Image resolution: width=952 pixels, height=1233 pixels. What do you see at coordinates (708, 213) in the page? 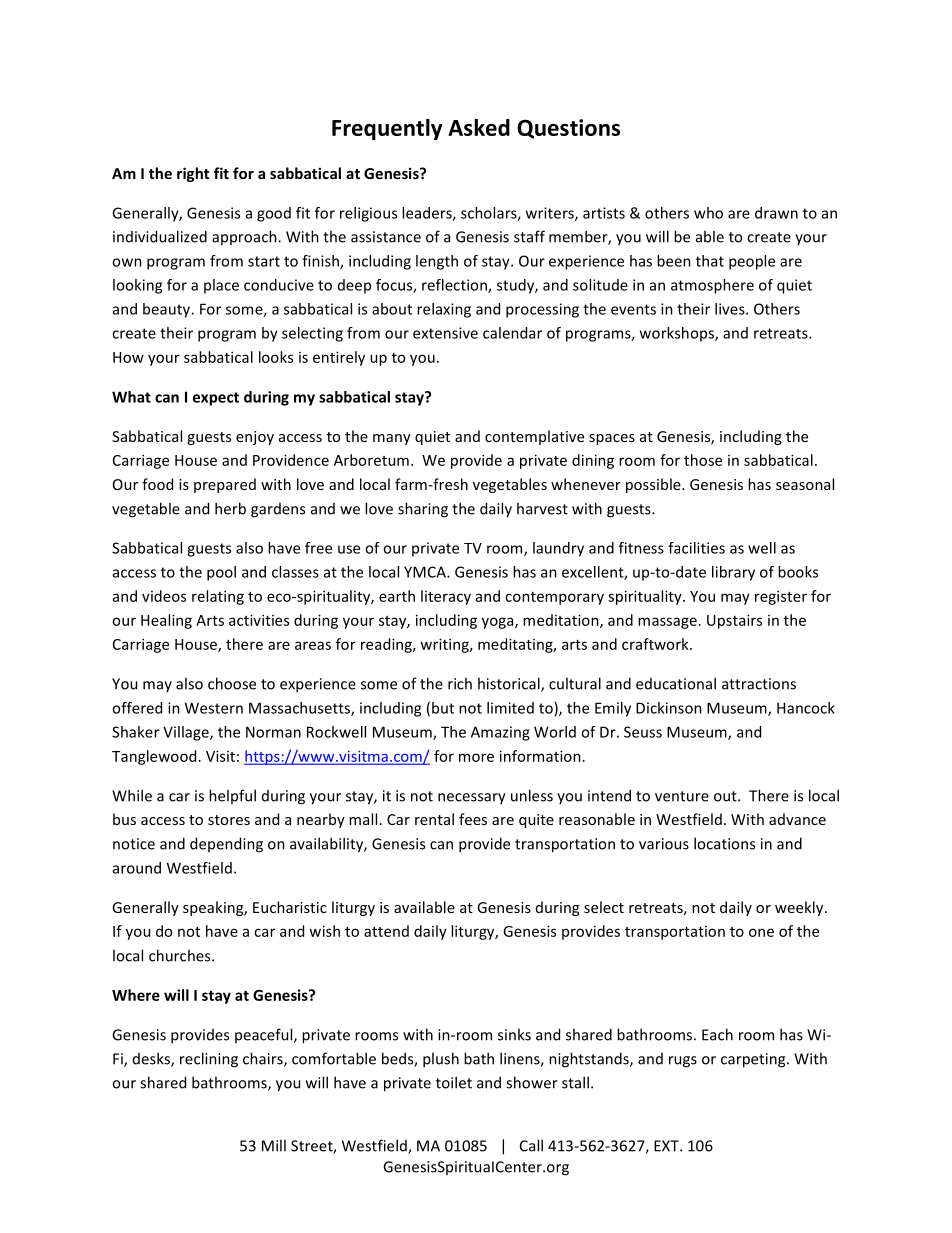
I see `who` at bounding box center [708, 213].
